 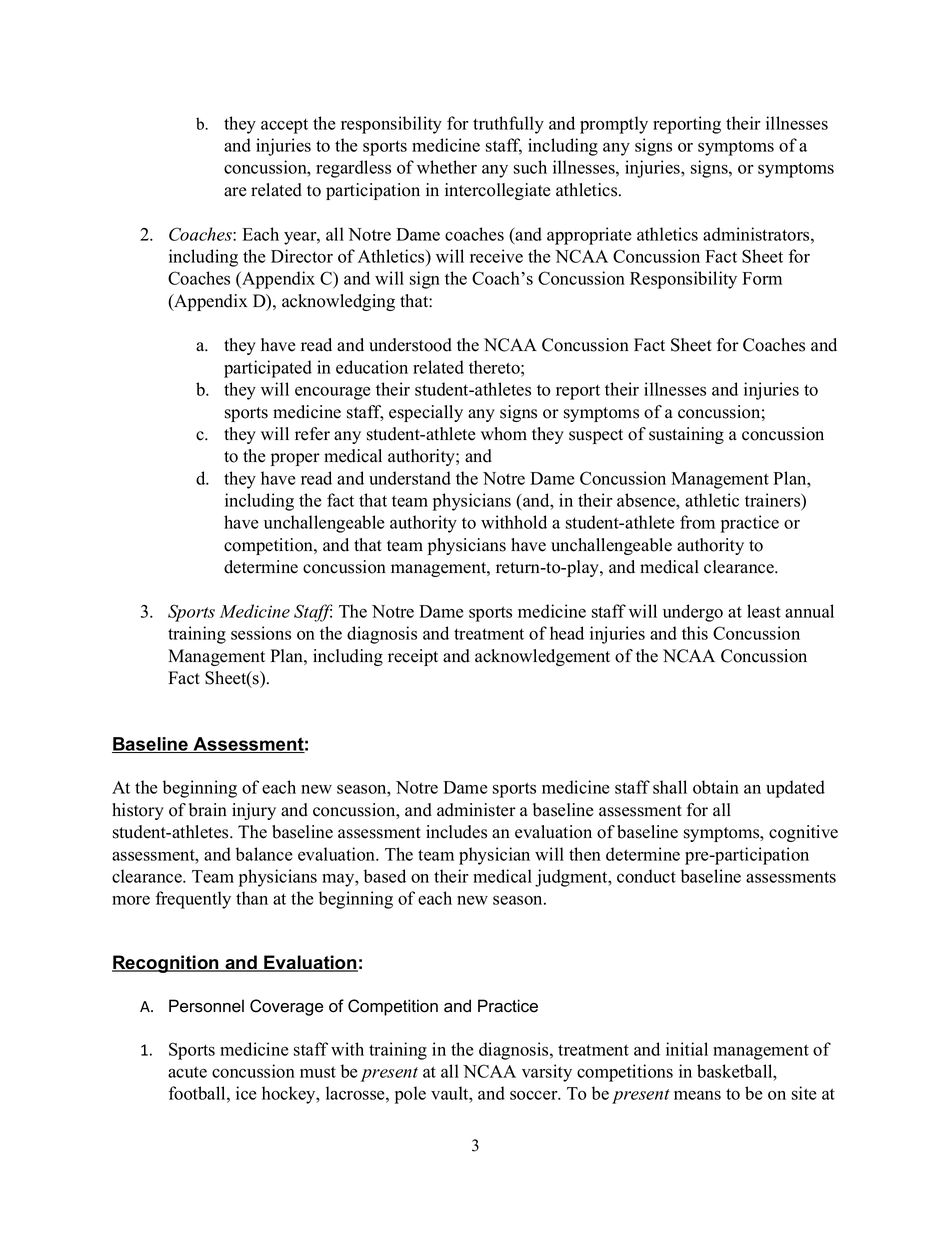 I want to click on are, so click(x=235, y=192).
